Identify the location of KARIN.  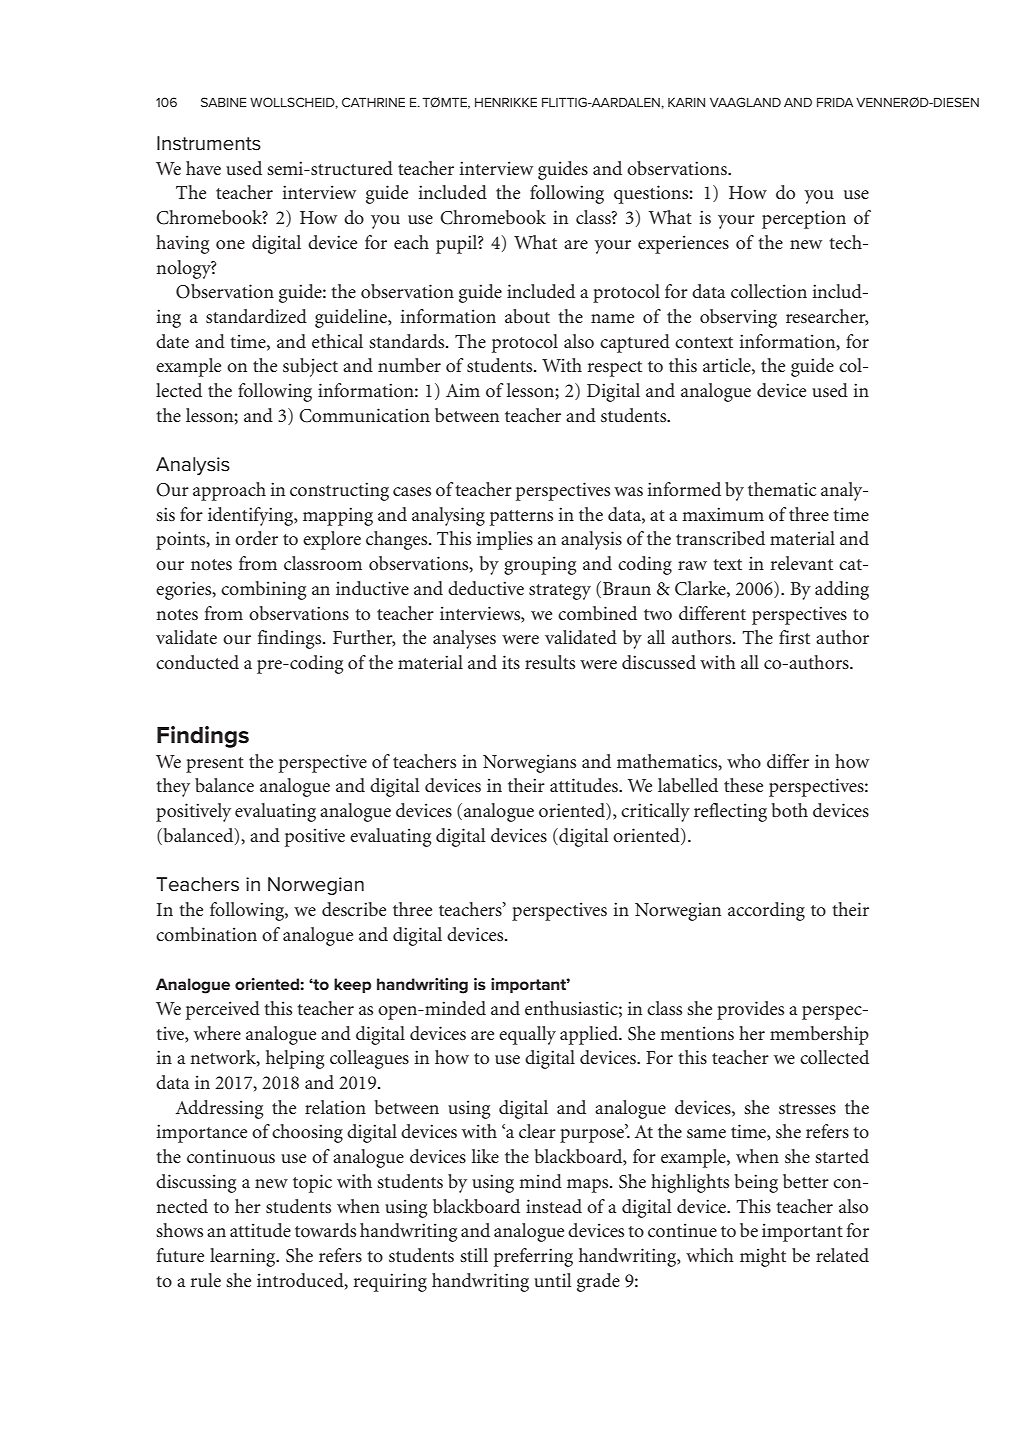
(686, 102).
